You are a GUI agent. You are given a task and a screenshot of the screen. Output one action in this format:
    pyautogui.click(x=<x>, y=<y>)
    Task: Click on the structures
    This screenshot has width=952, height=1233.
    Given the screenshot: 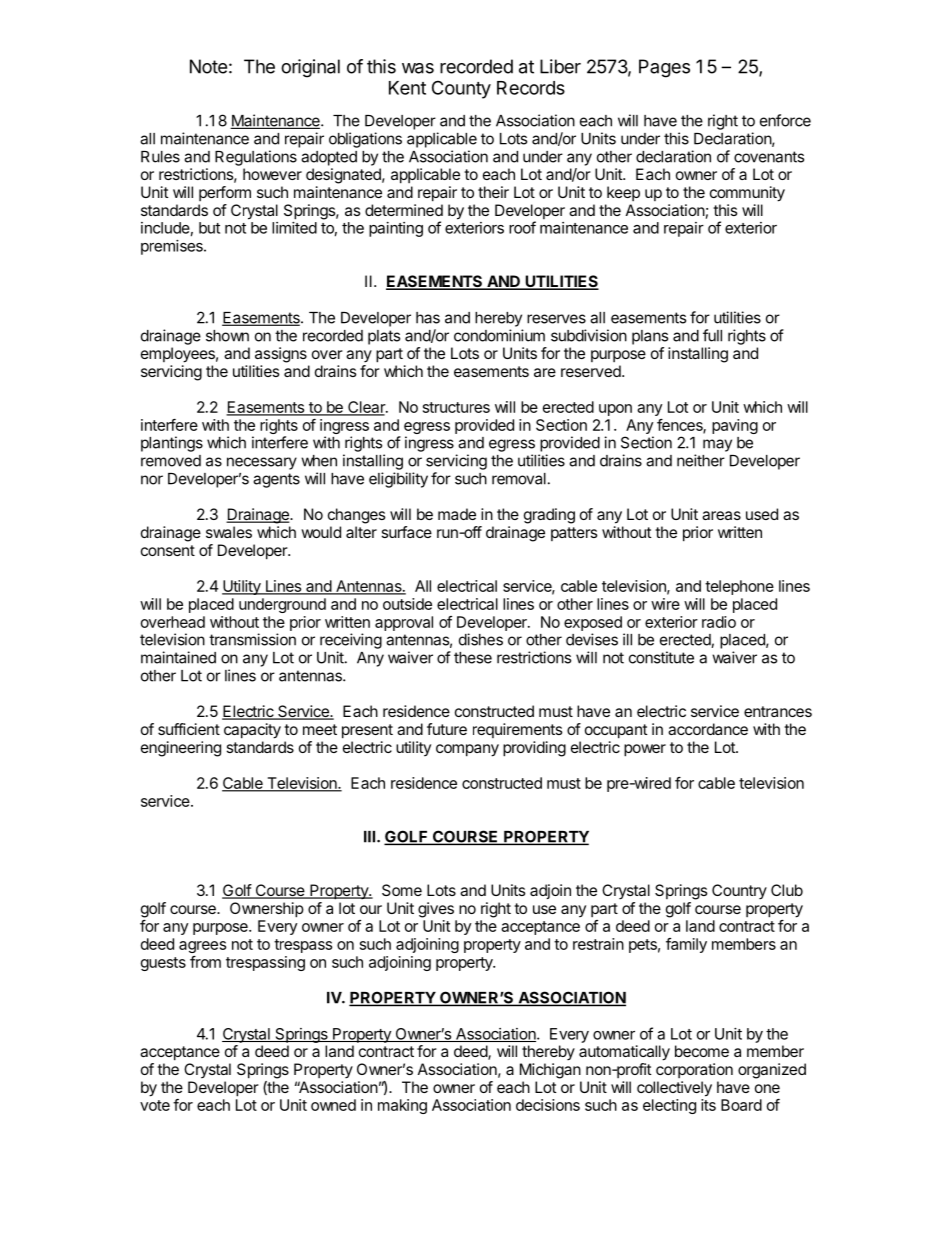 What is the action you would take?
    pyautogui.click(x=456, y=407)
